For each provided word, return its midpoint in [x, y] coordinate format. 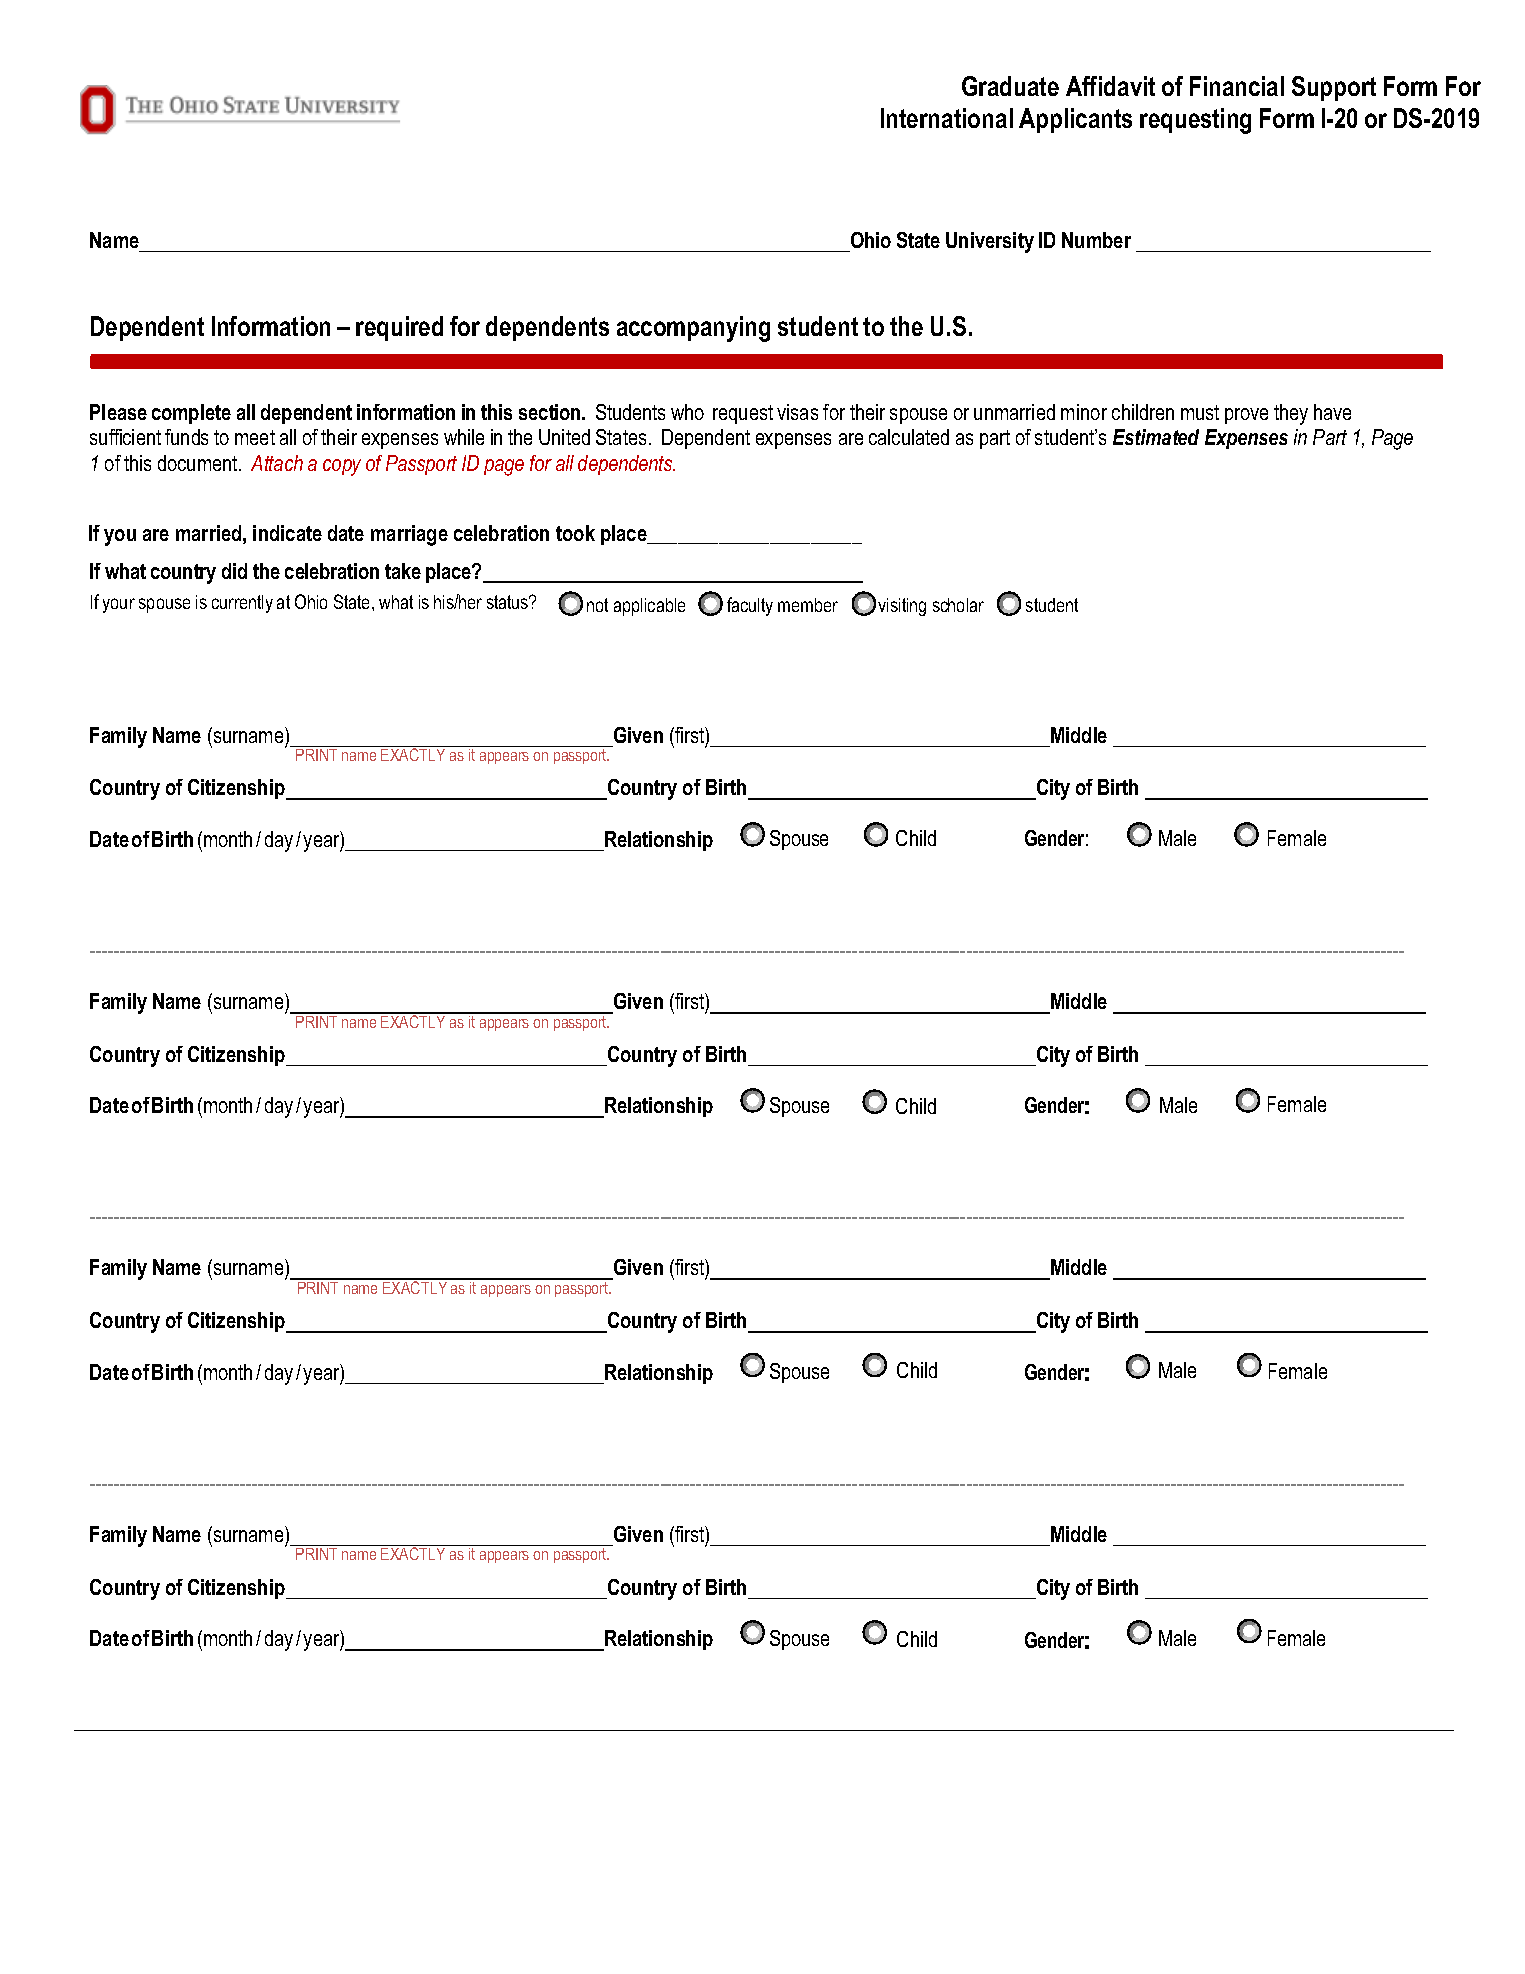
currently [242, 604]
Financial [1237, 86]
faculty [750, 606]
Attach [277, 463]
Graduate [1010, 86]
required [399, 328]
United [564, 437]
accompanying [693, 329]
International [947, 118]
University [990, 242]
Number [1096, 240]
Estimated [1156, 437]
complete [191, 414]
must [1200, 412]
